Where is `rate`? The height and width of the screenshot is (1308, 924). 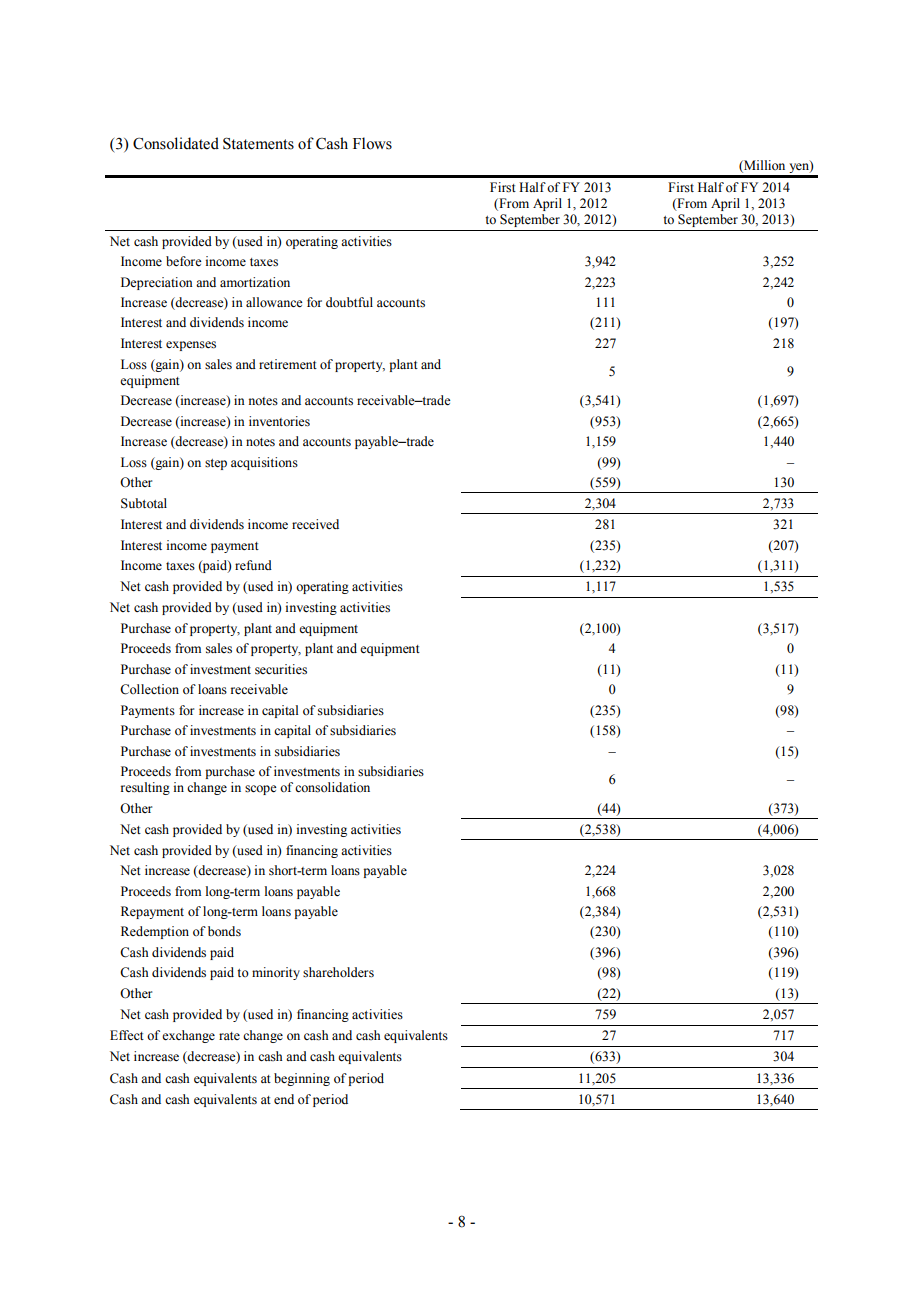
rate is located at coordinates (229, 1036).
